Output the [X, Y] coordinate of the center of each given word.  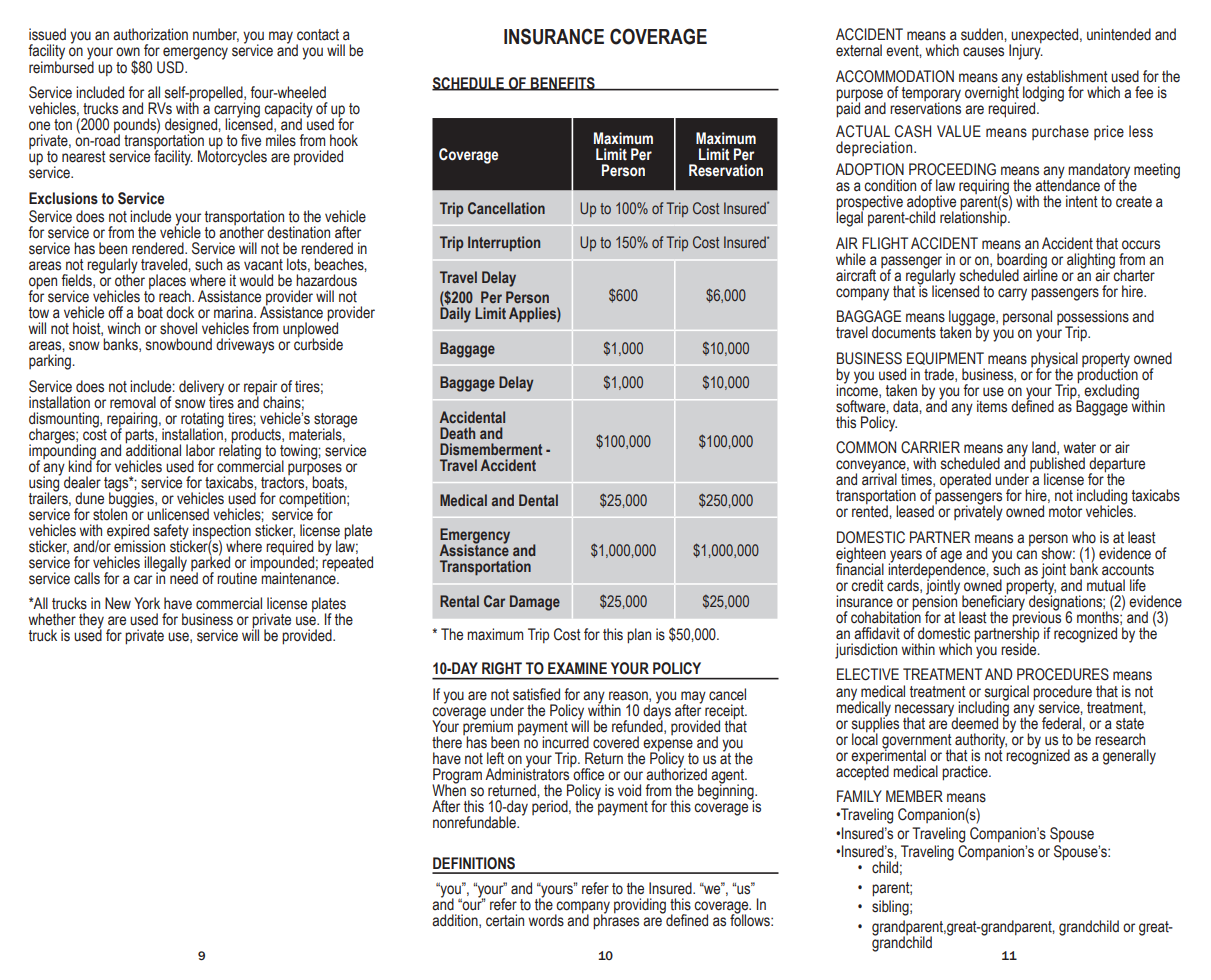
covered [616, 742]
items [992, 406]
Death [457, 433]
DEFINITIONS [474, 863]
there [448, 741]
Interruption [504, 243]
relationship [974, 217]
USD [171, 67]
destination [298, 232]
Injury [1026, 51]
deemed [973, 722]
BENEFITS [563, 84]
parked [210, 563]
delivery [201, 388]
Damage [535, 603]
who [1084, 537]
